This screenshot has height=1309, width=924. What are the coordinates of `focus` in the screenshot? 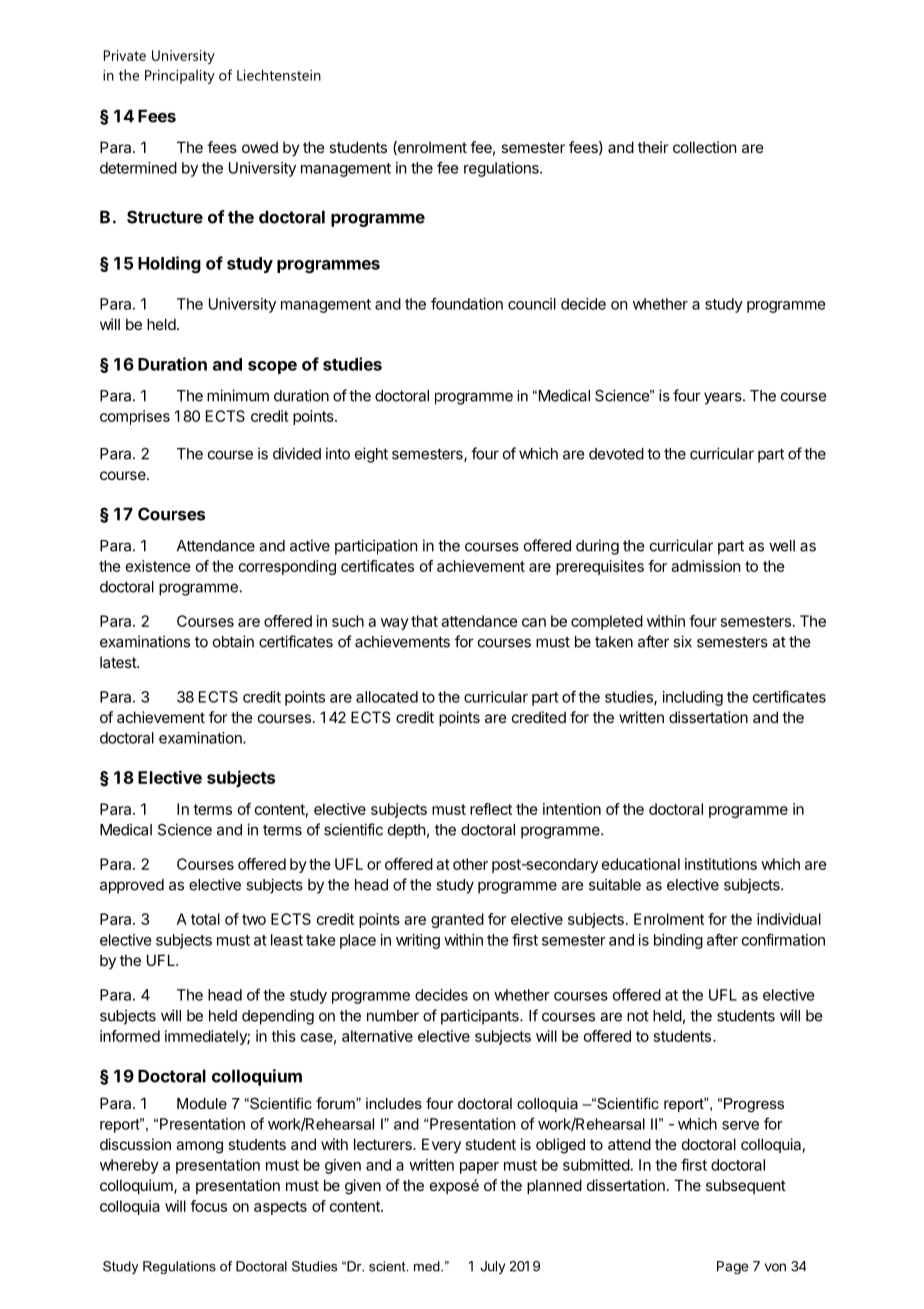 It's located at (208, 1206).
